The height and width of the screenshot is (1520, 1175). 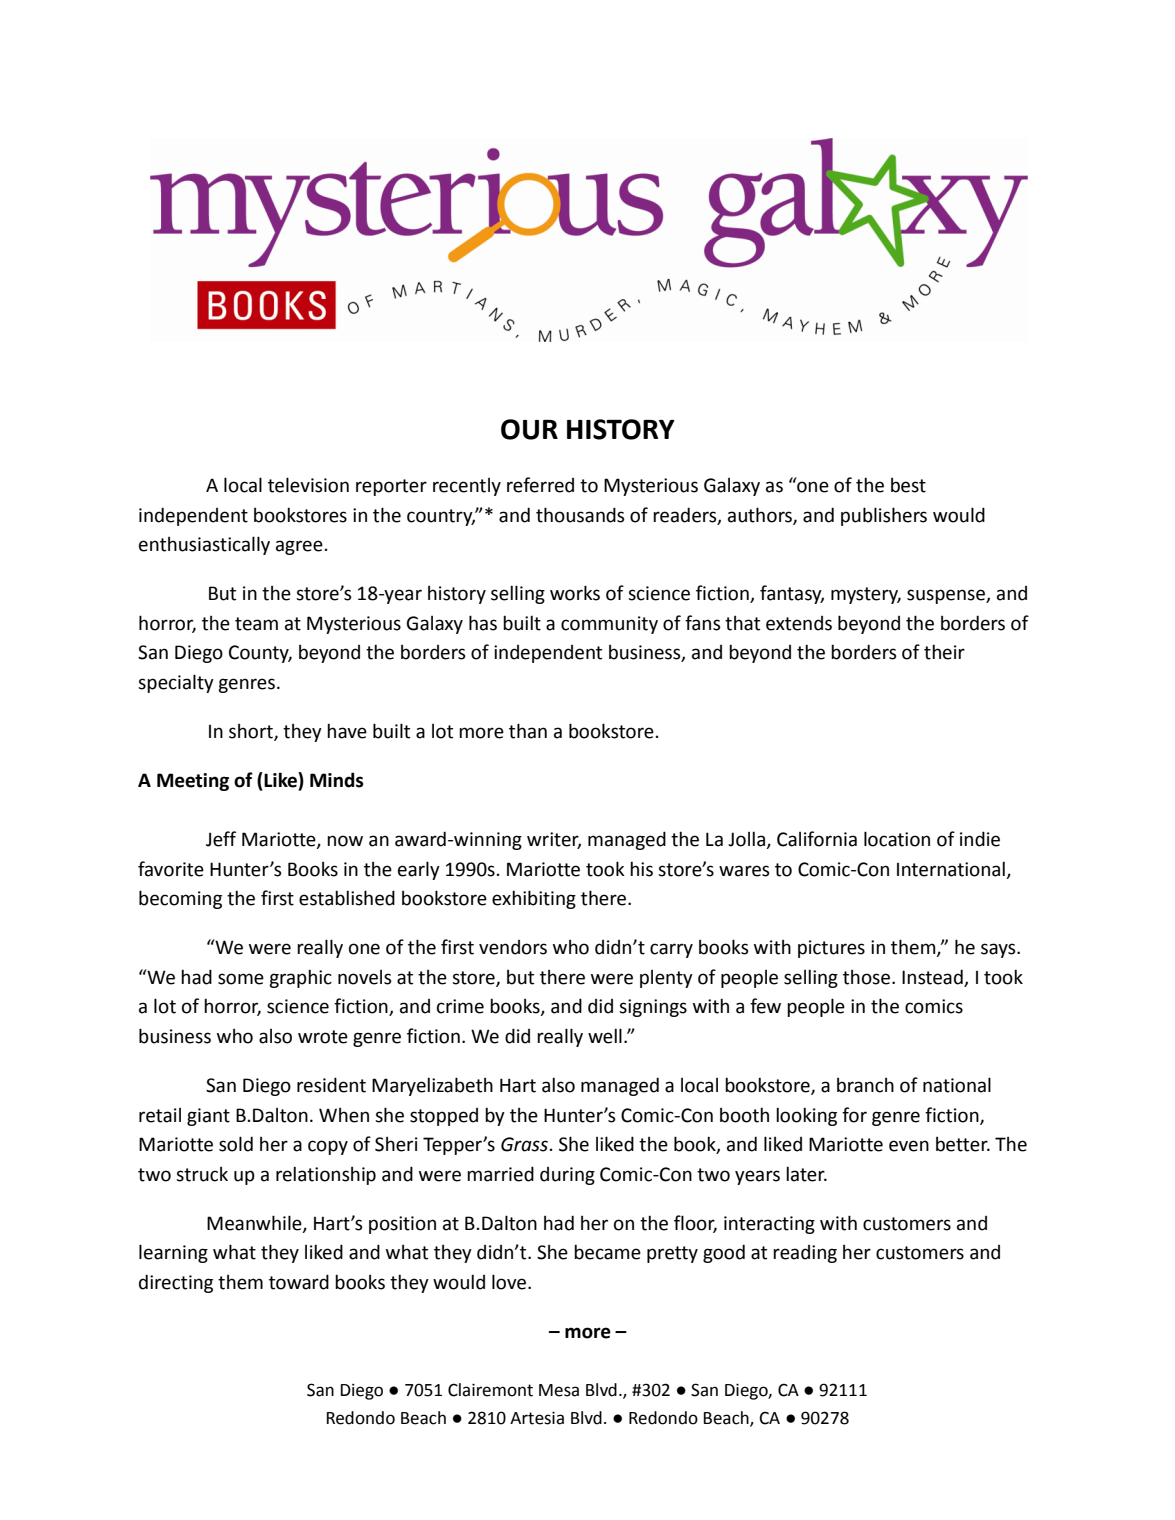 I want to click on Mesa, so click(x=559, y=1390).
